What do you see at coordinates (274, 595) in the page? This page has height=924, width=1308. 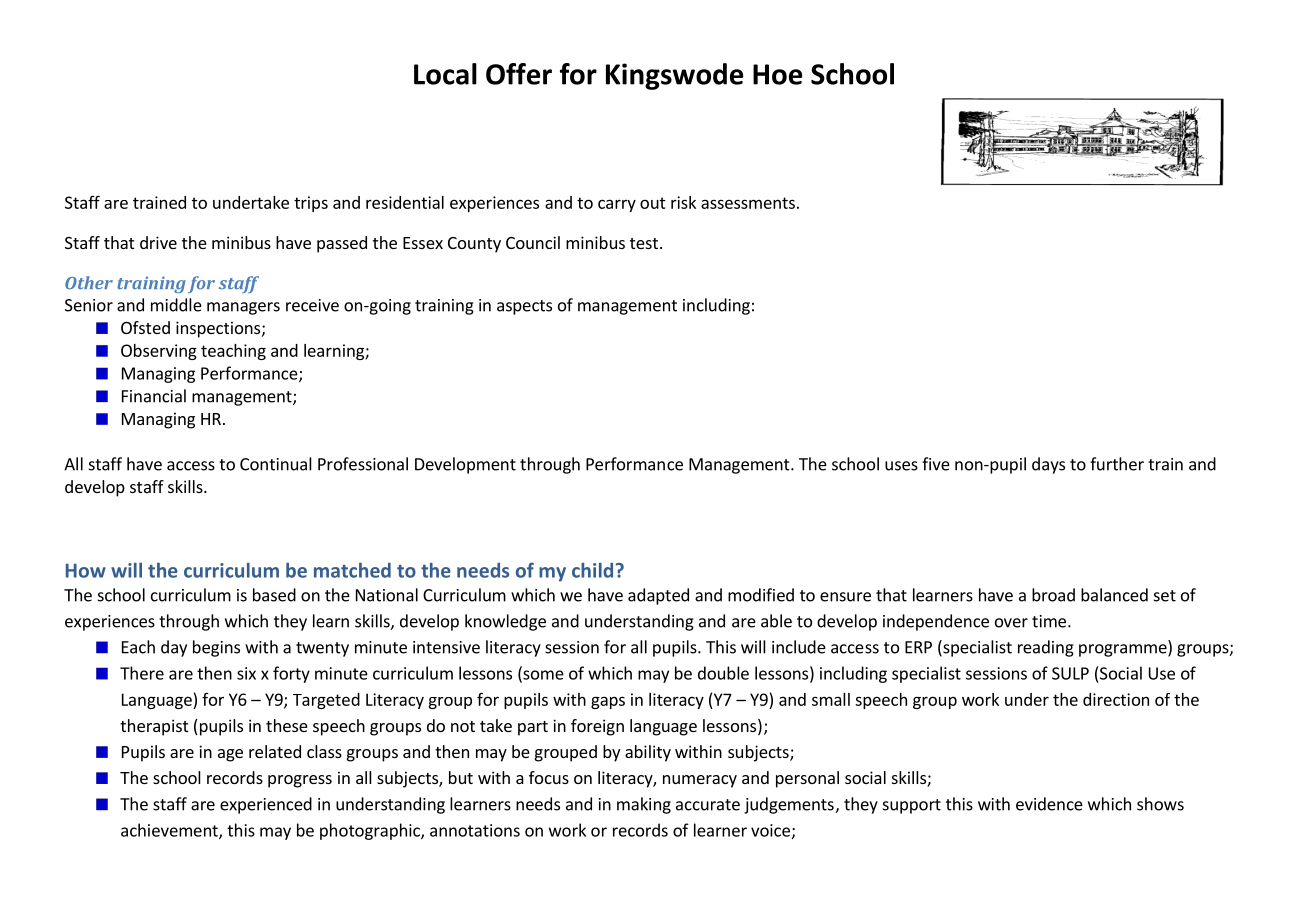 I see `based` at bounding box center [274, 595].
